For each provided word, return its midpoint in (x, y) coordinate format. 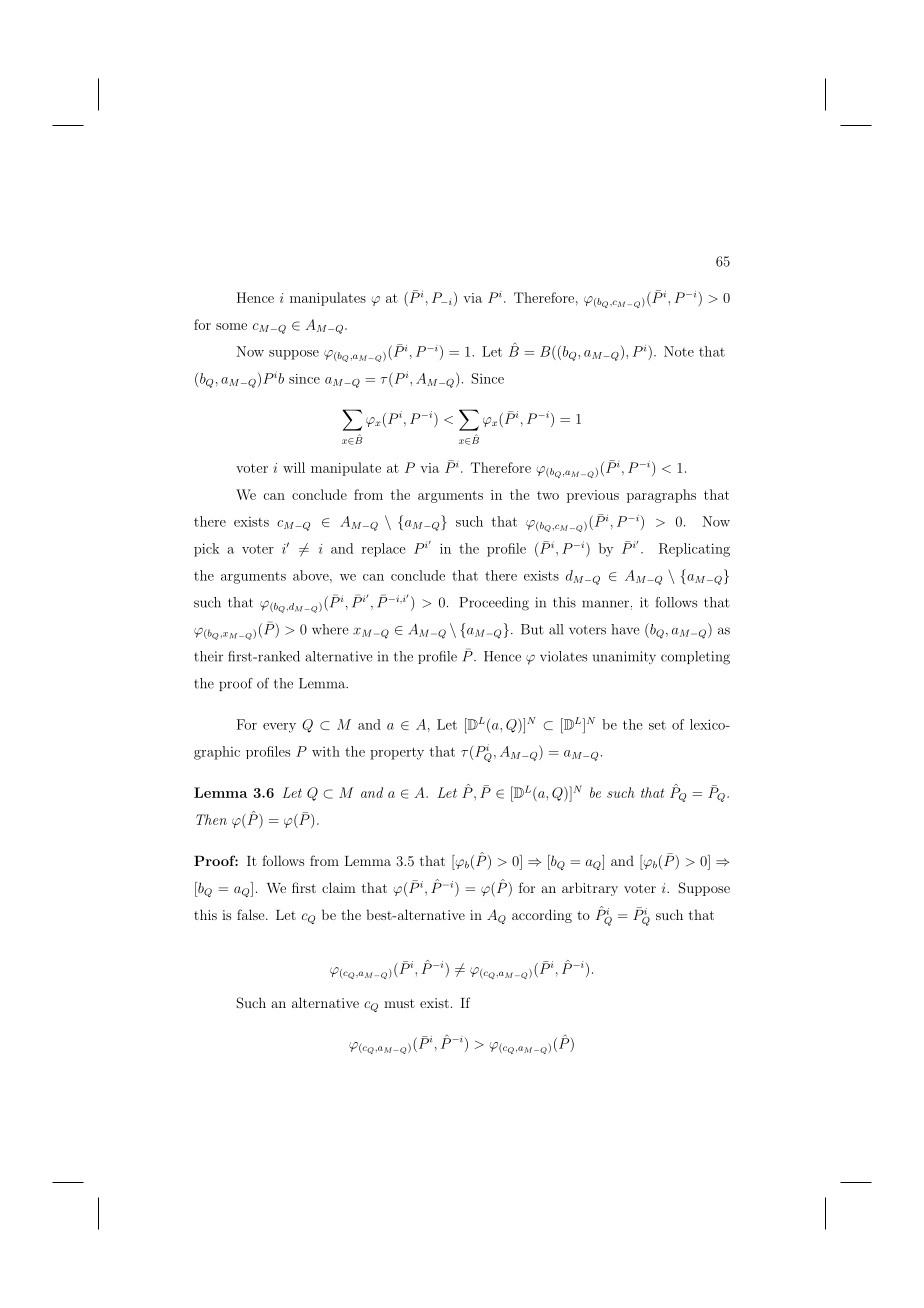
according (542, 916)
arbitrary (590, 889)
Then (211, 819)
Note (679, 351)
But (532, 629)
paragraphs (661, 496)
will (294, 467)
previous (593, 496)
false (252, 914)
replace (384, 550)
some (231, 326)
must (399, 1003)
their (208, 656)
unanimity (624, 657)
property (397, 753)
